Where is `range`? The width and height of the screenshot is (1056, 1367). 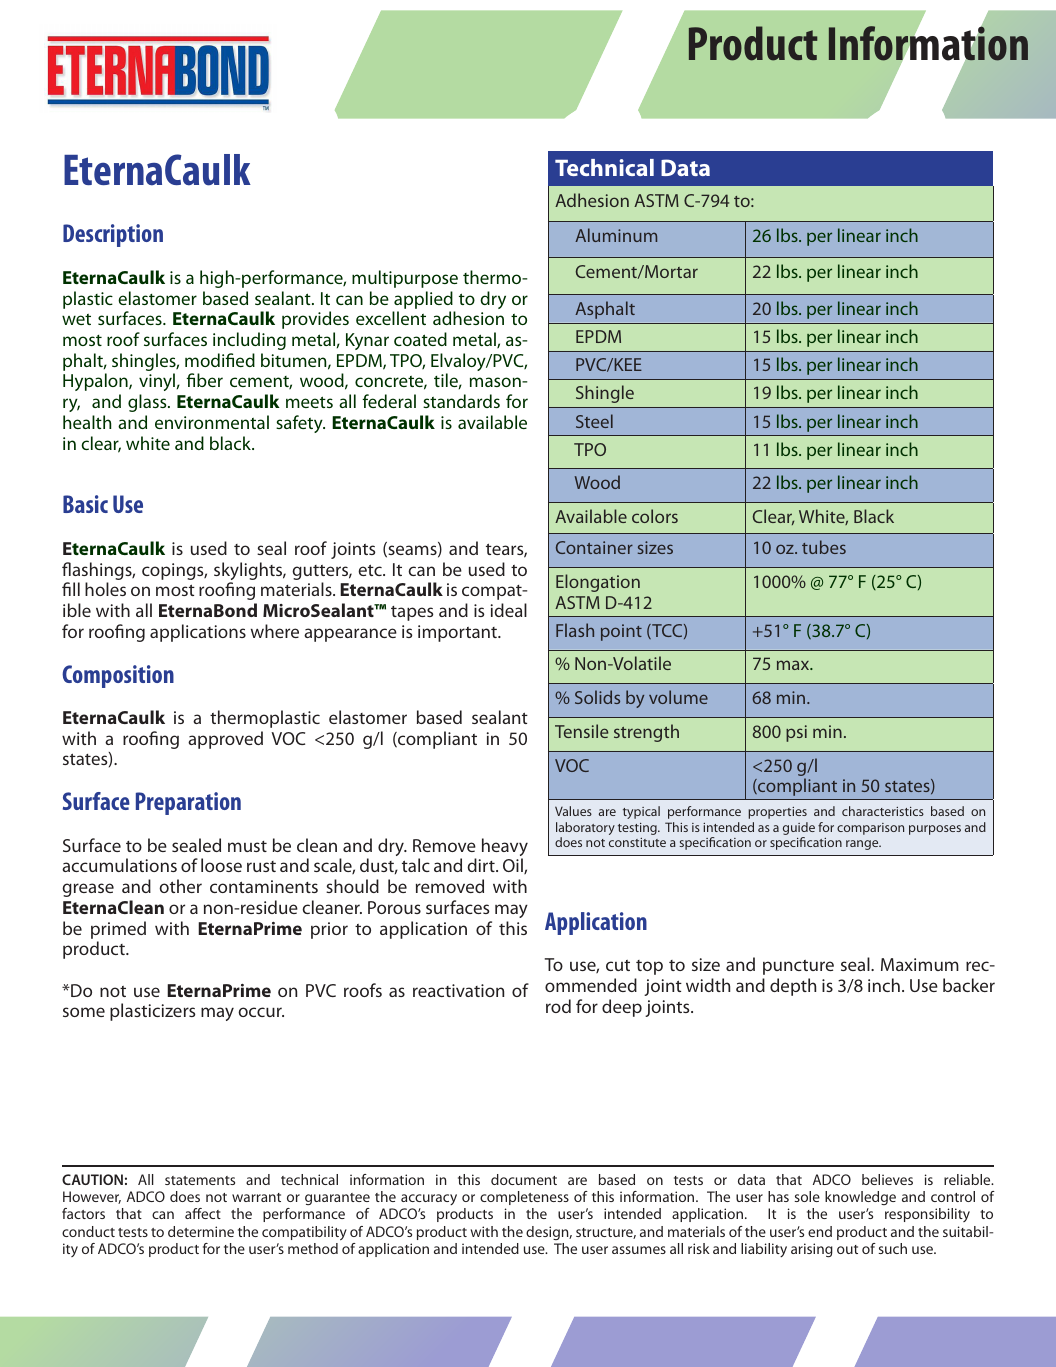 range is located at coordinates (863, 845).
